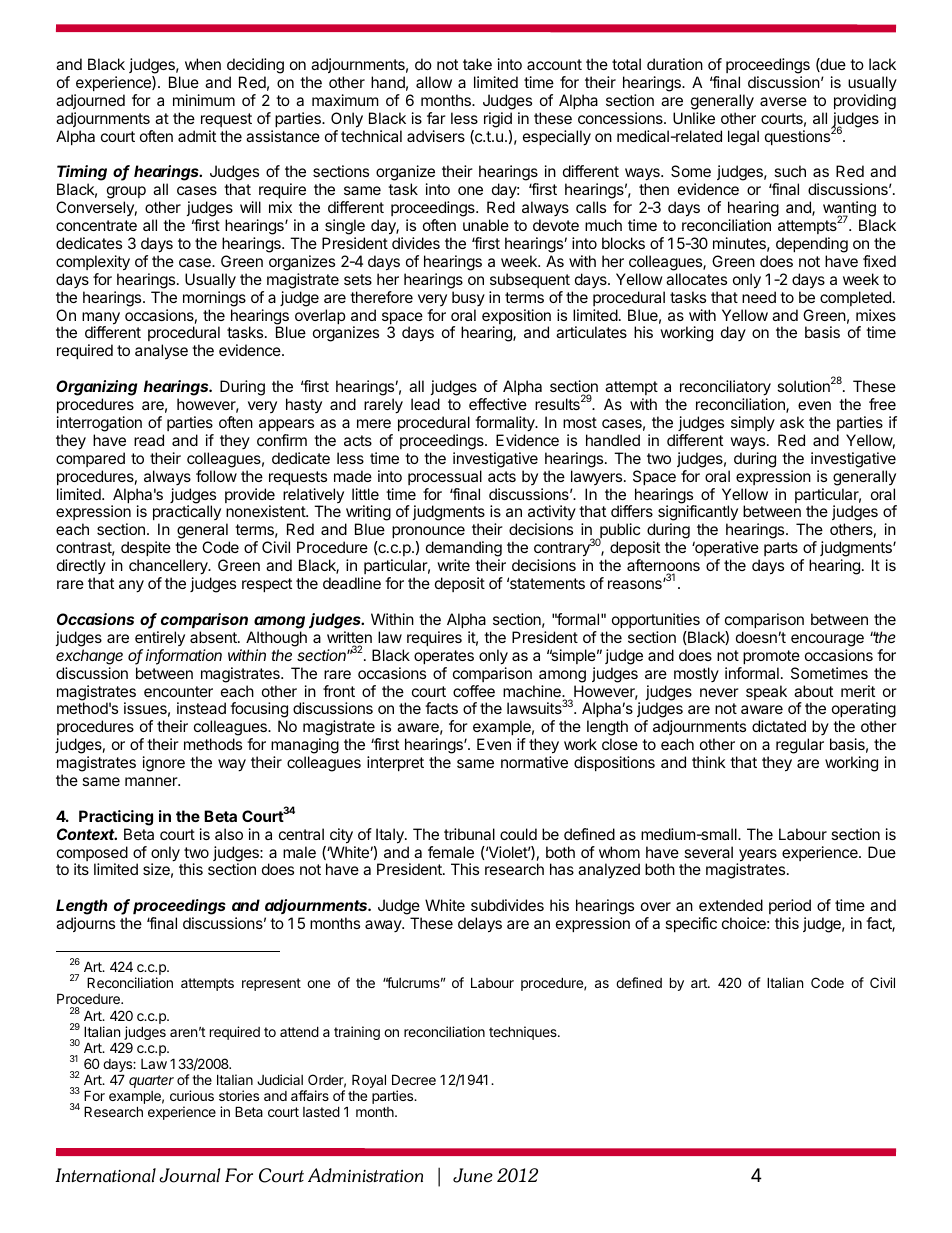  What do you see at coordinates (498, 404) in the image?
I see `effective` at bounding box center [498, 404].
